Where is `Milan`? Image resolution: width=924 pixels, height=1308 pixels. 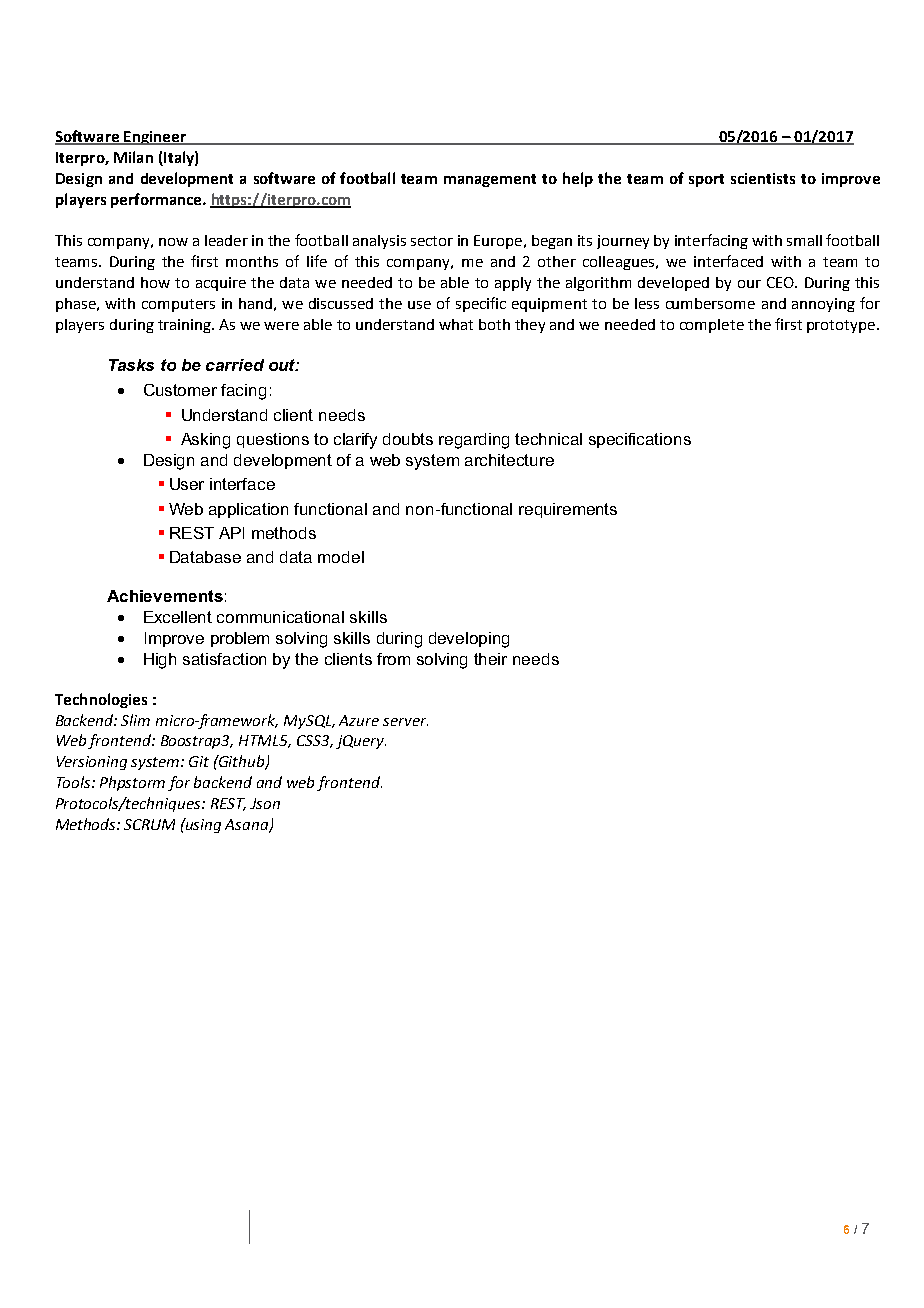
Milan is located at coordinates (133, 157).
